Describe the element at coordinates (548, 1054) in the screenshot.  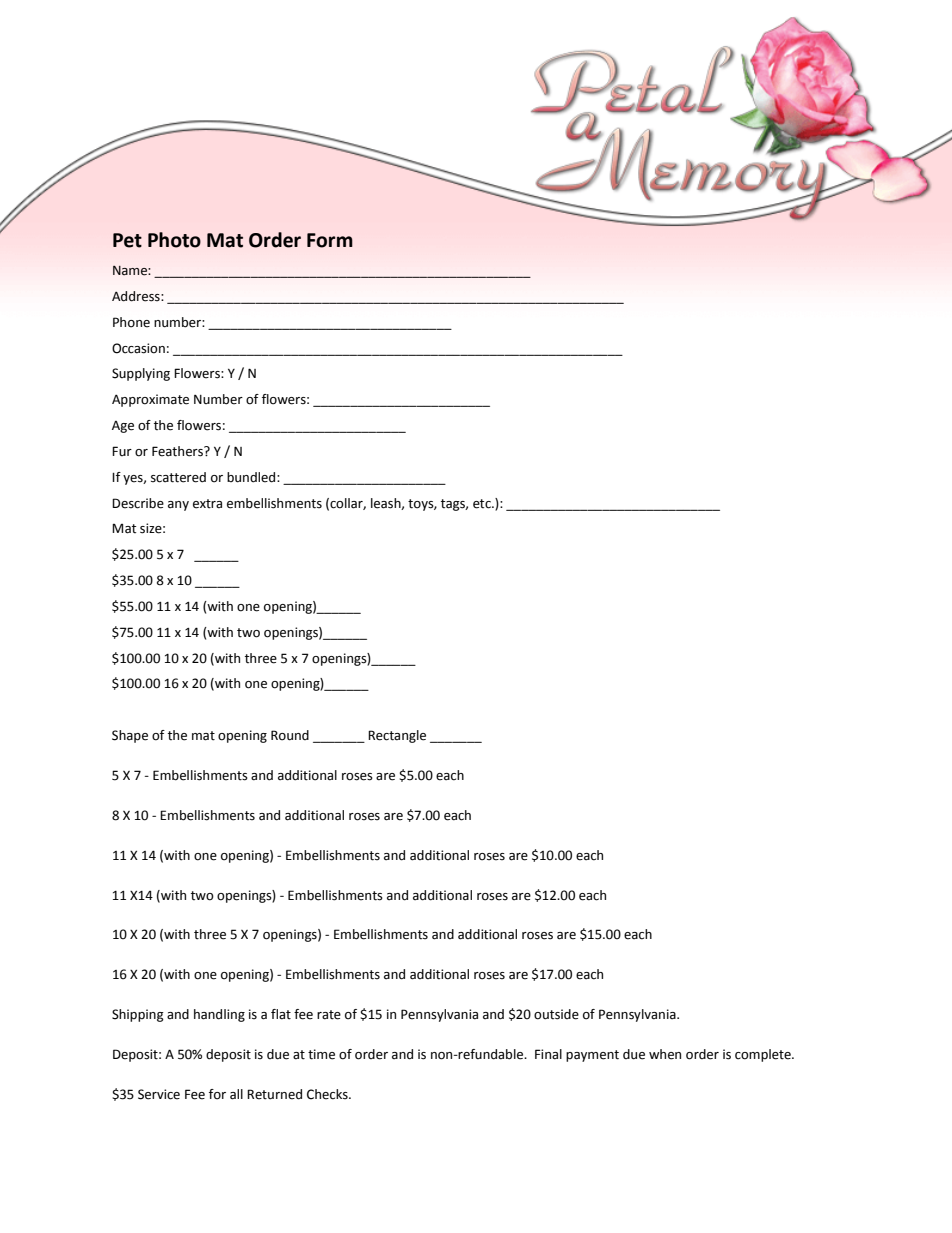
I see `Final` at that location.
